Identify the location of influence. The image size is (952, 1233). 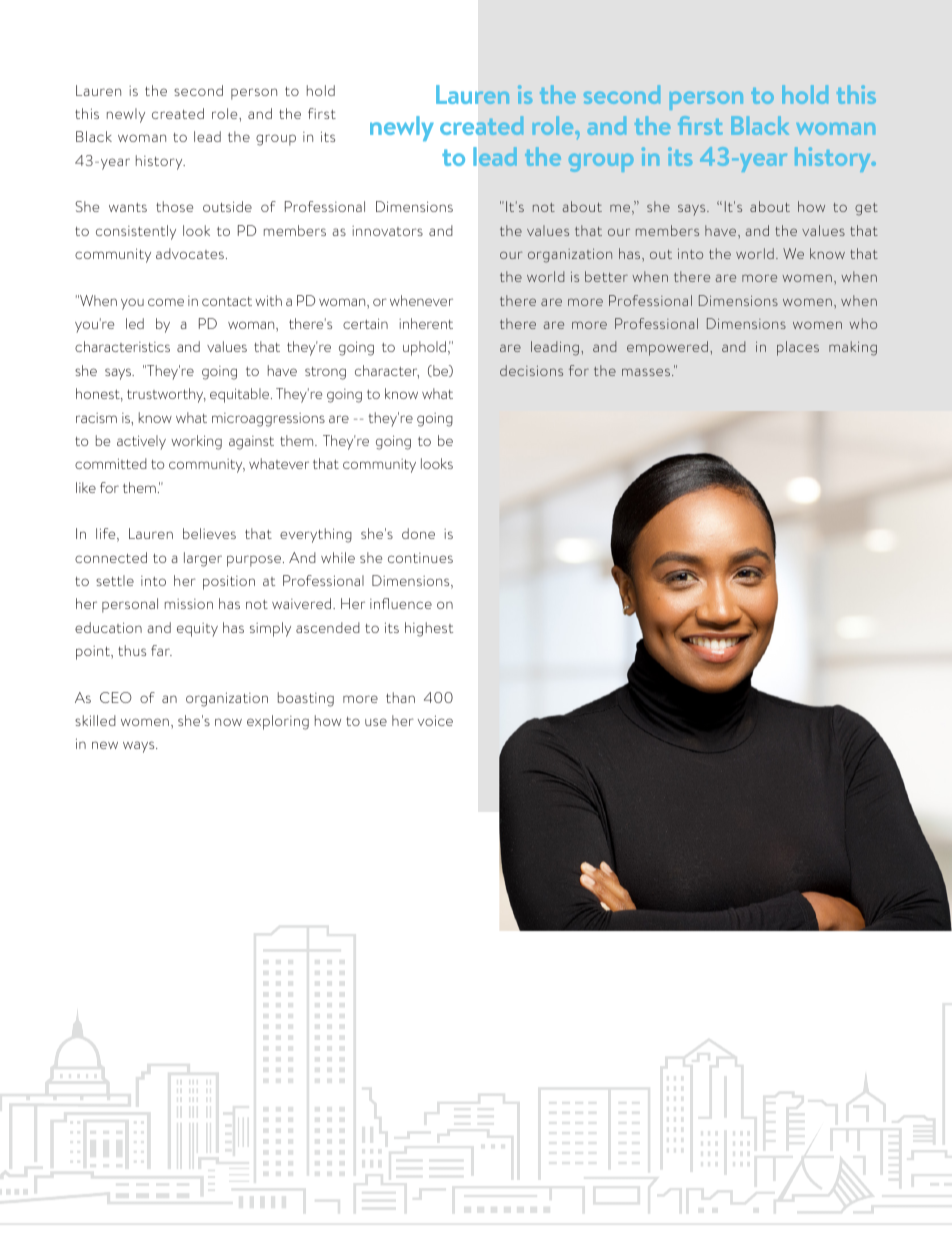
(401, 603).
